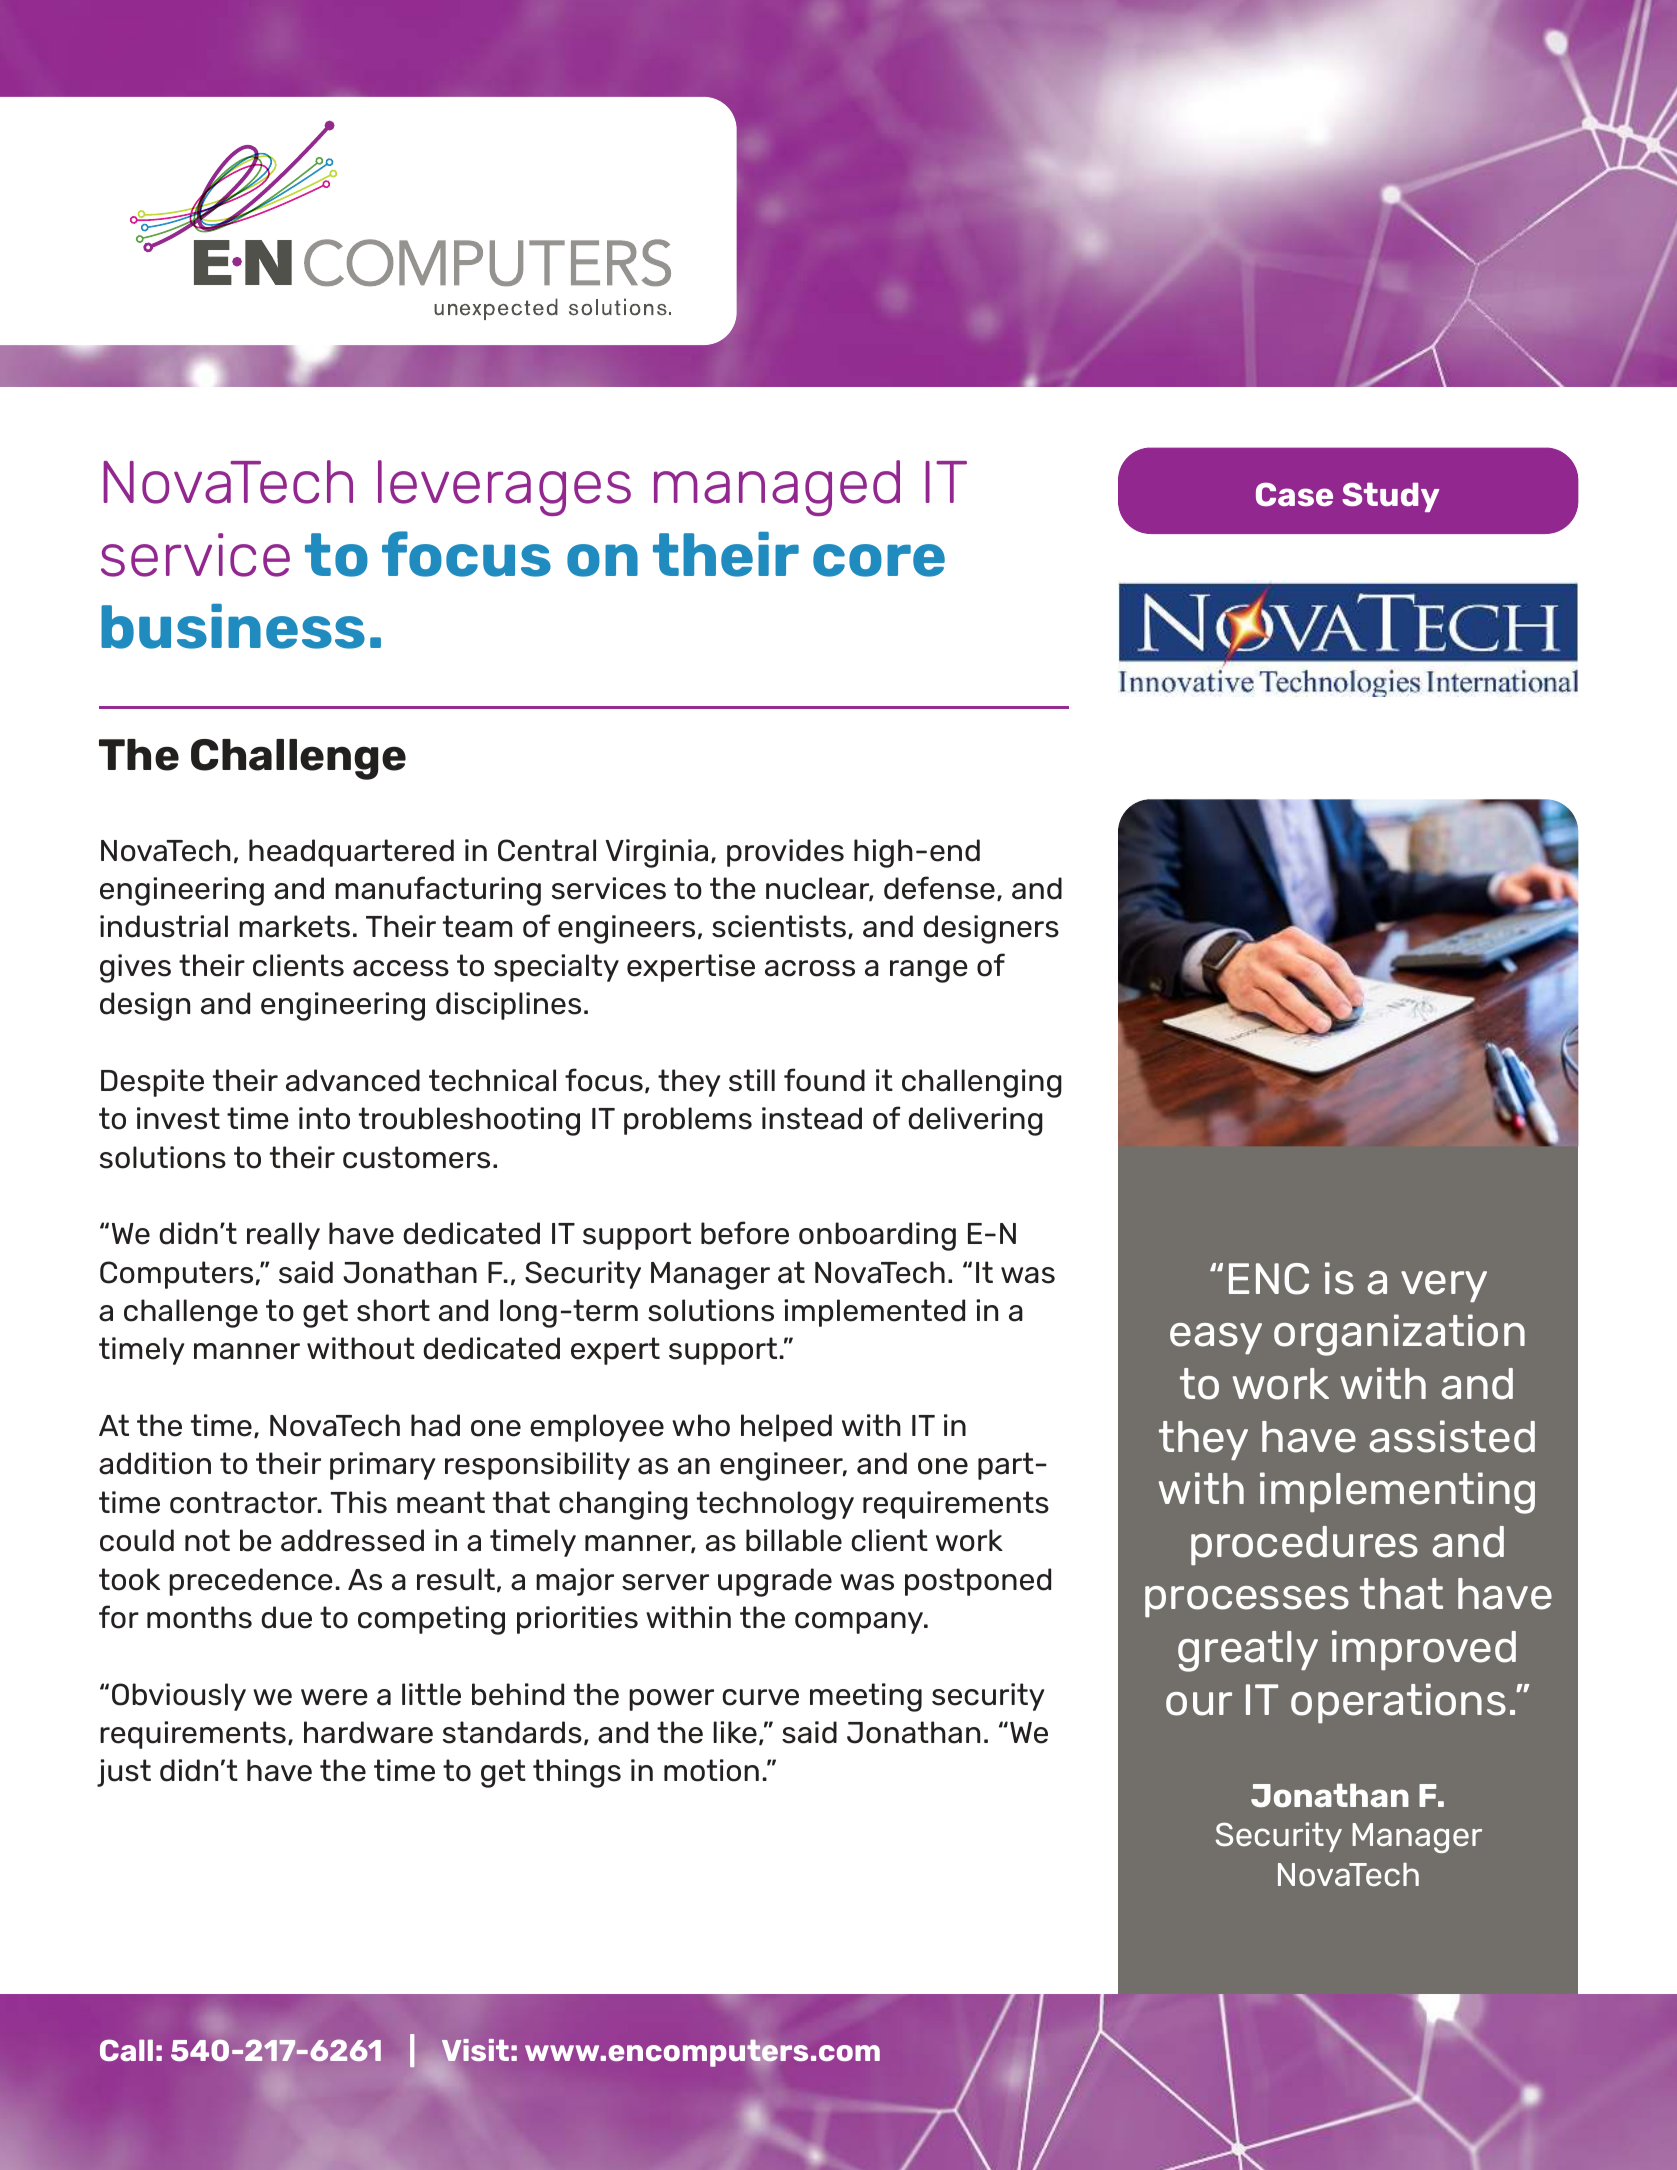  I want to click on managed, so click(777, 488).
